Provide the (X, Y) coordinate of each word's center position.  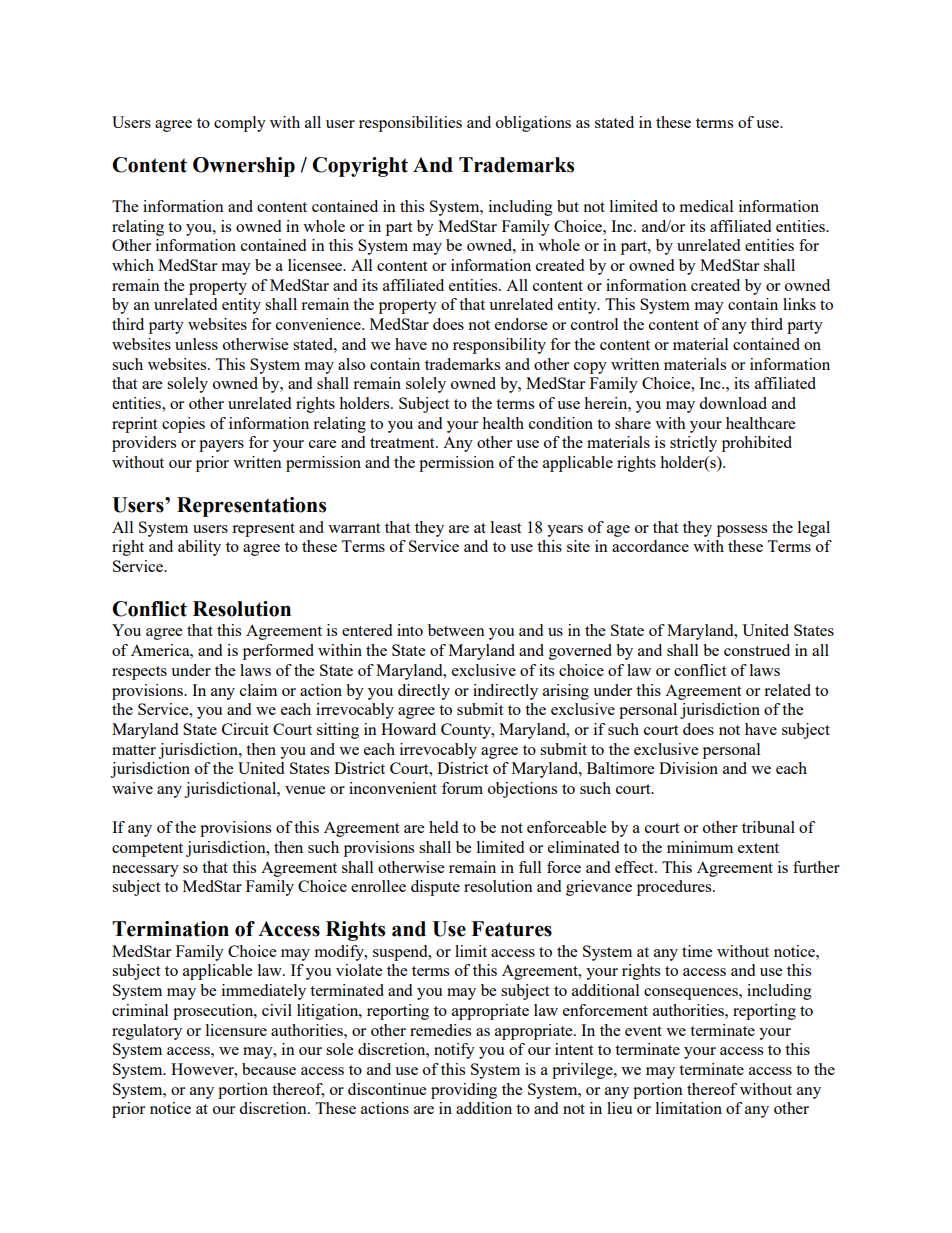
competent (147, 850)
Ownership (244, 167)
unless (196, 344)
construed (757, 650)
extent (758, 848)
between (456, 630)
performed (278, 652)
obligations (533, 124)
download (733, 403)
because (269, 1069)
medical (706, 206)
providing (464, 1091)
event (643, 1031)
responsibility (499, 346)
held (443, 827)
